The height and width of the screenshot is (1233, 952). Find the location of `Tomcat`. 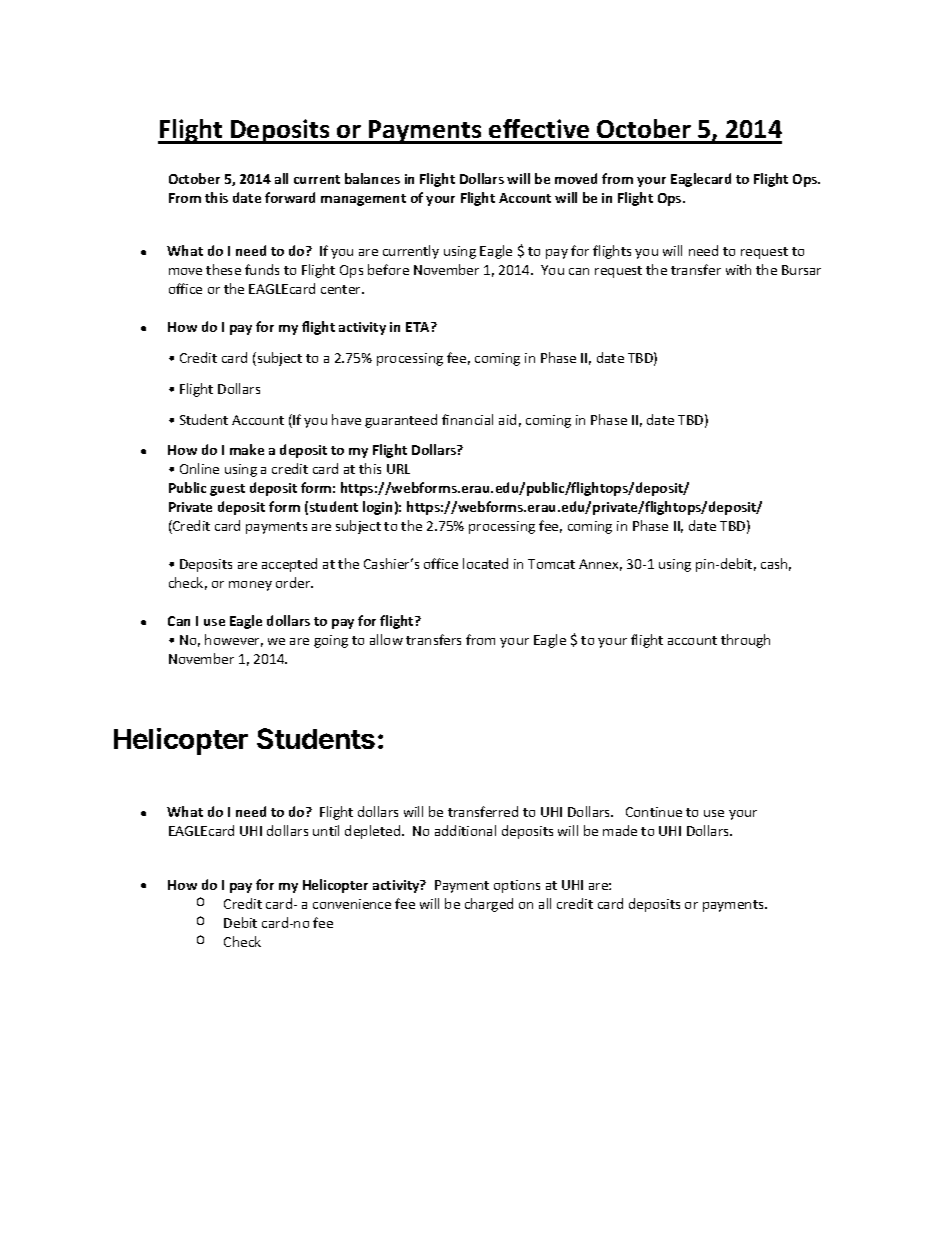

Tomcat is located at coordinates (551, 564).
